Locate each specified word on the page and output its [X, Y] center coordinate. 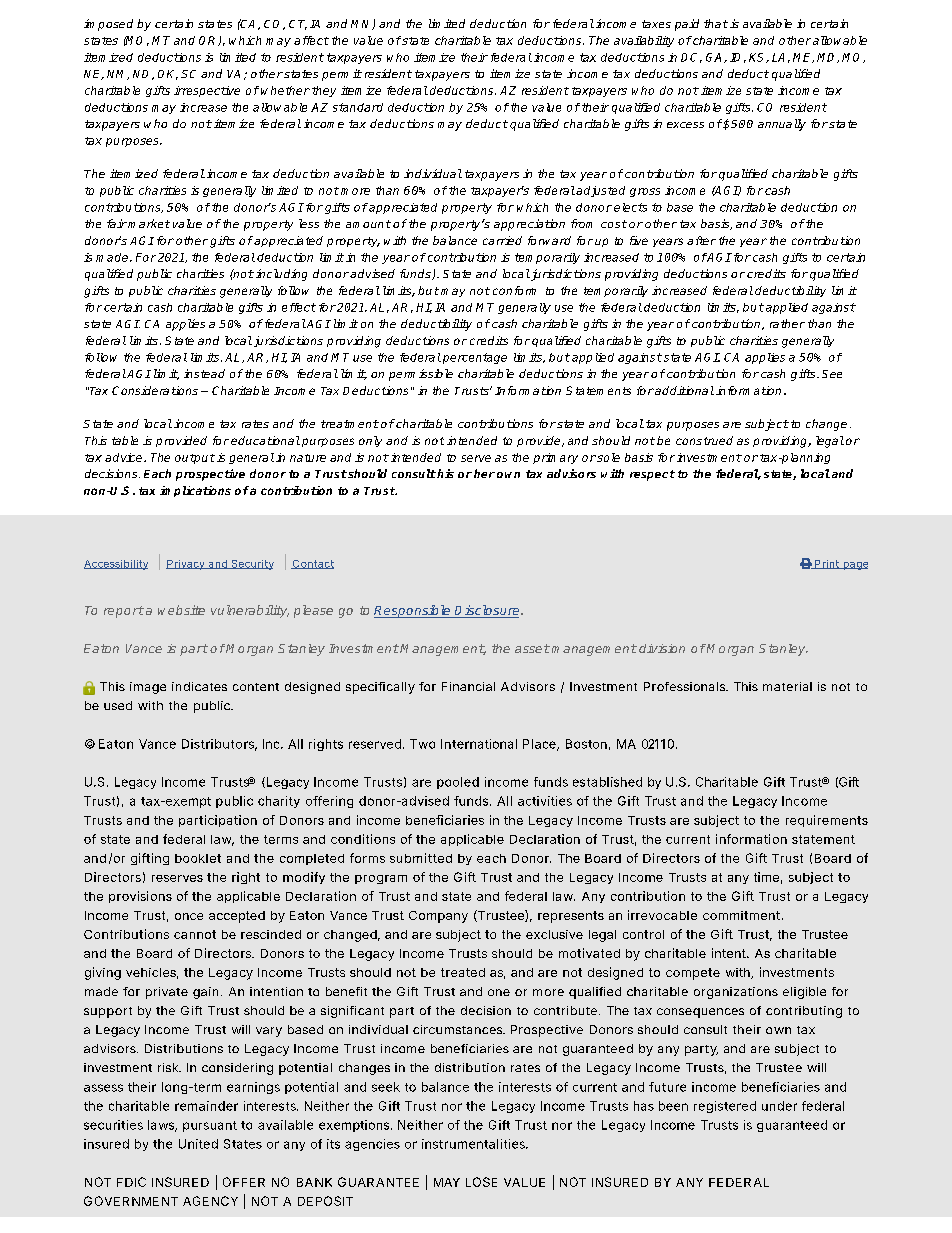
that [716, 23]
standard [358, 107]
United [198, 1144]
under [779, 1106]
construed [704, 440]
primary [555, 458]
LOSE [481, 1182]
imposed [108, 25]
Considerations [155, 390]
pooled [458, 783]
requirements [827, 821]
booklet [198, 858]
